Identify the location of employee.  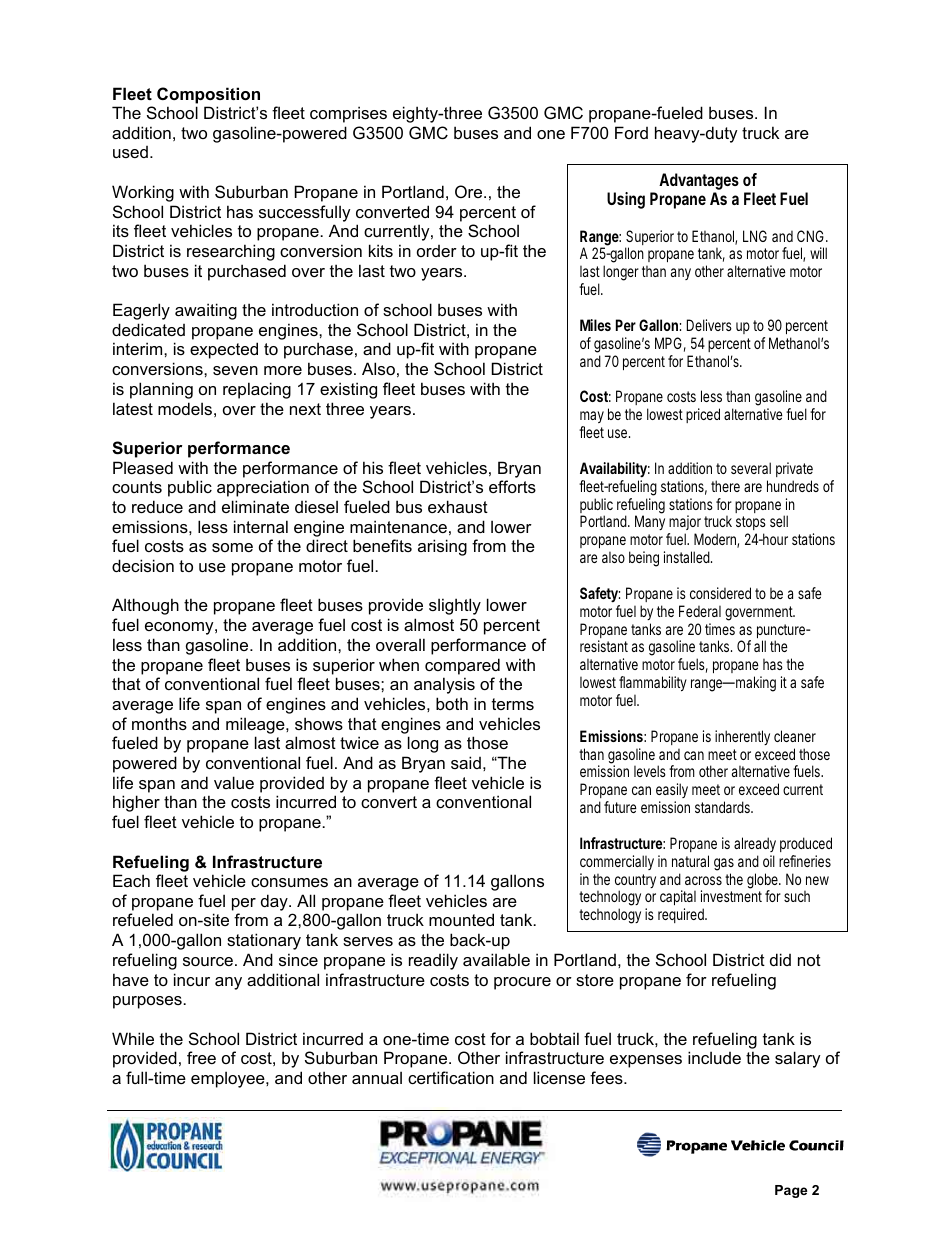
(229, 1079).
